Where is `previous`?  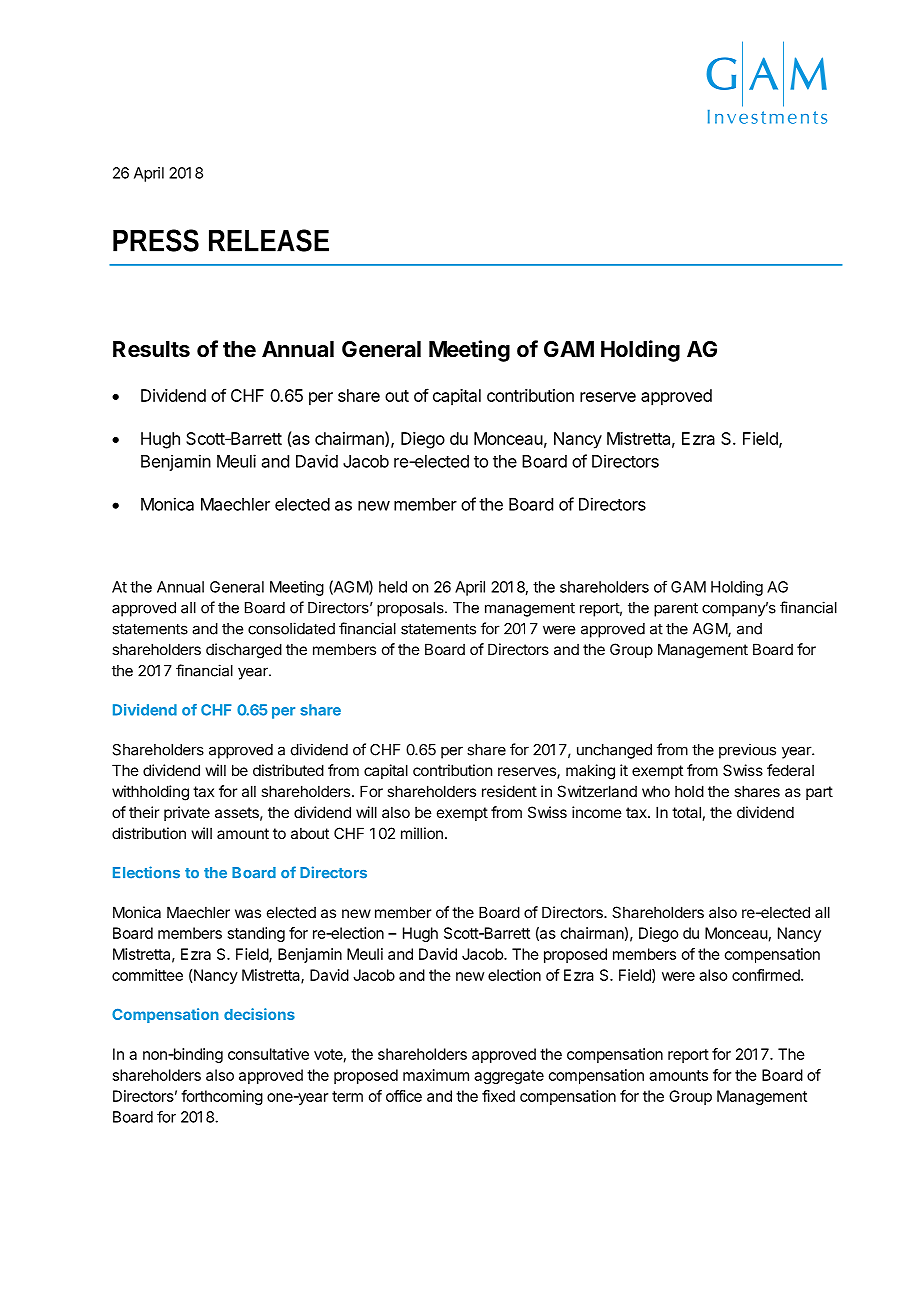
previous is located at coordinates (747, 751).
